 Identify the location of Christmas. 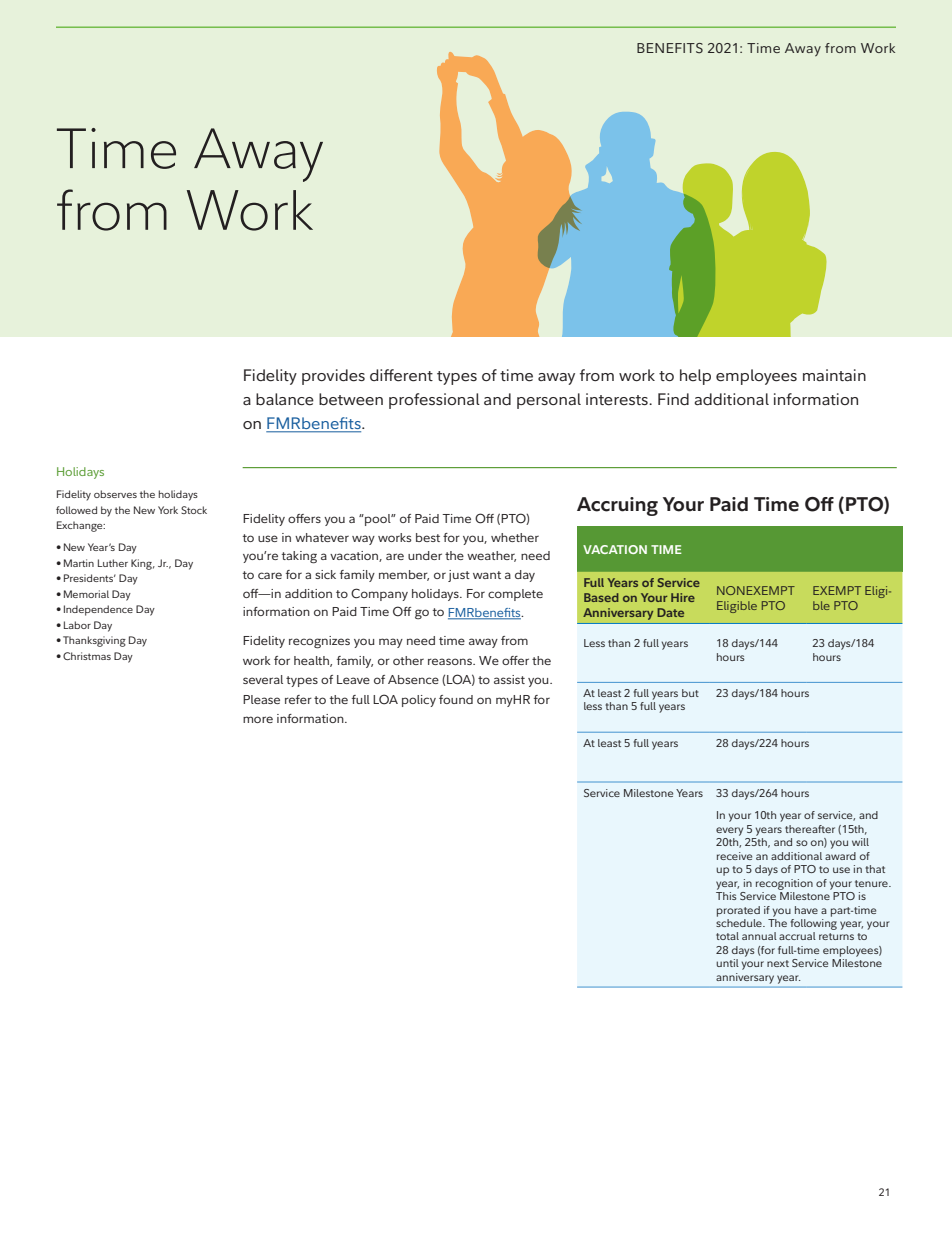
(87, 656).
